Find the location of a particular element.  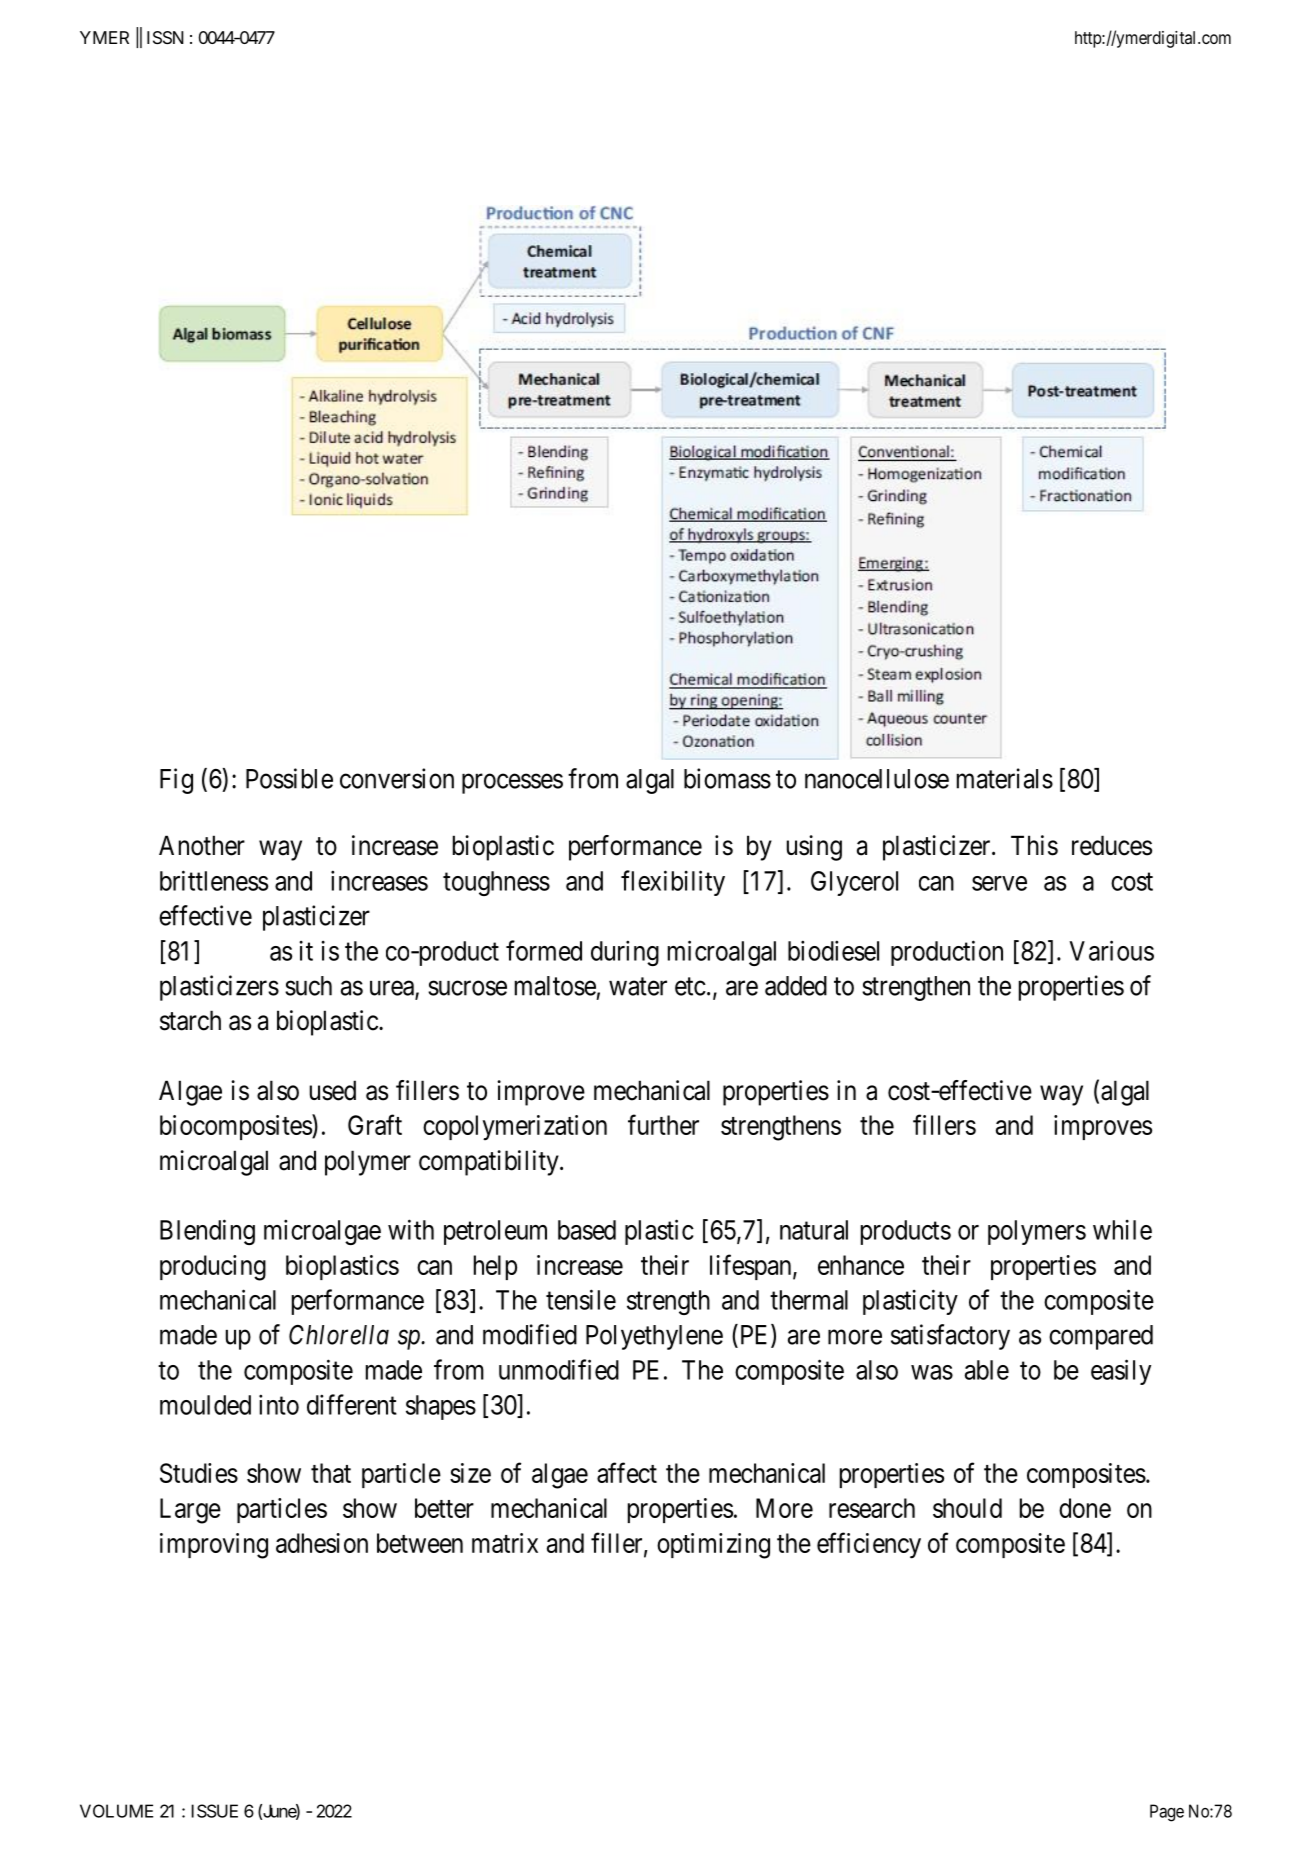

ISSN is located at coordinates (165, 37).
